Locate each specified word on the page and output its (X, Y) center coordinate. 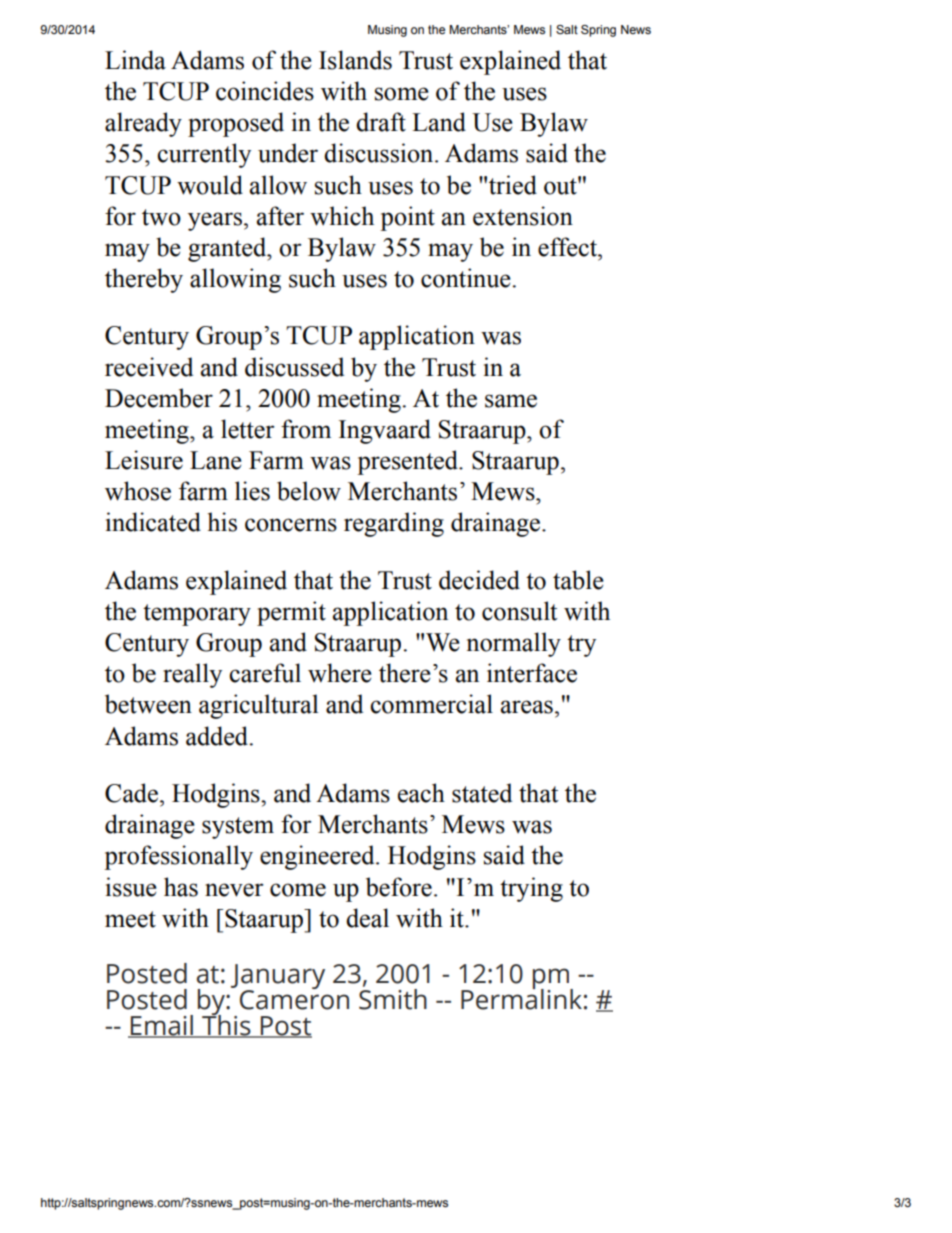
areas (527, 707)
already (143, 124)
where (340, 673)
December (159, 398)
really (192, 675)
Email (162, 1026)
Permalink (521, 998)
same (511, 401)
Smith (393, 998)
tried (513, 185)
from (306, 429)
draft (381, 122)
